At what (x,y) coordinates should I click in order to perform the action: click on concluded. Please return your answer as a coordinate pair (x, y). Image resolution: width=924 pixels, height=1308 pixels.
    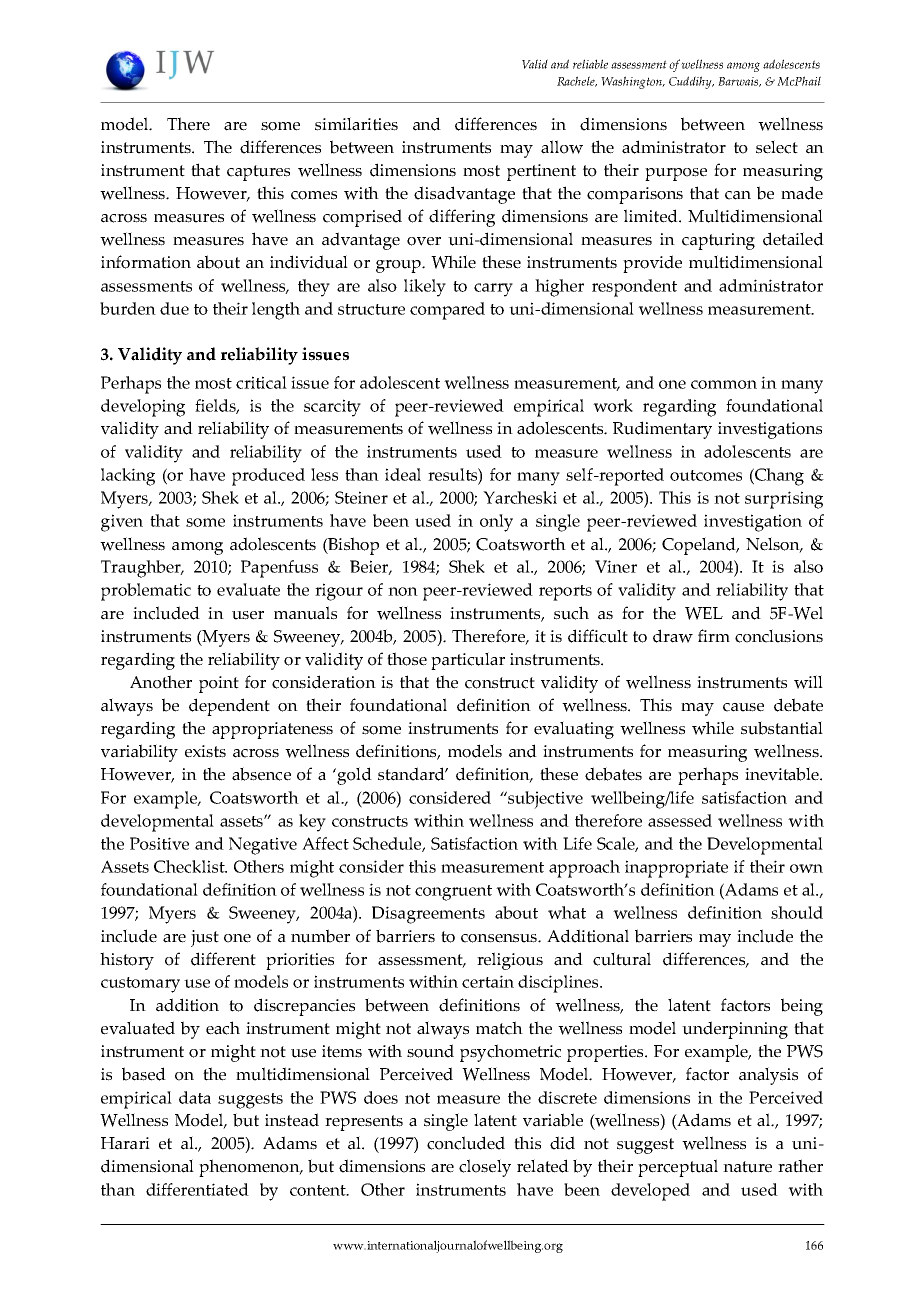
    Looking at the image, I should click on (466, 1143).
